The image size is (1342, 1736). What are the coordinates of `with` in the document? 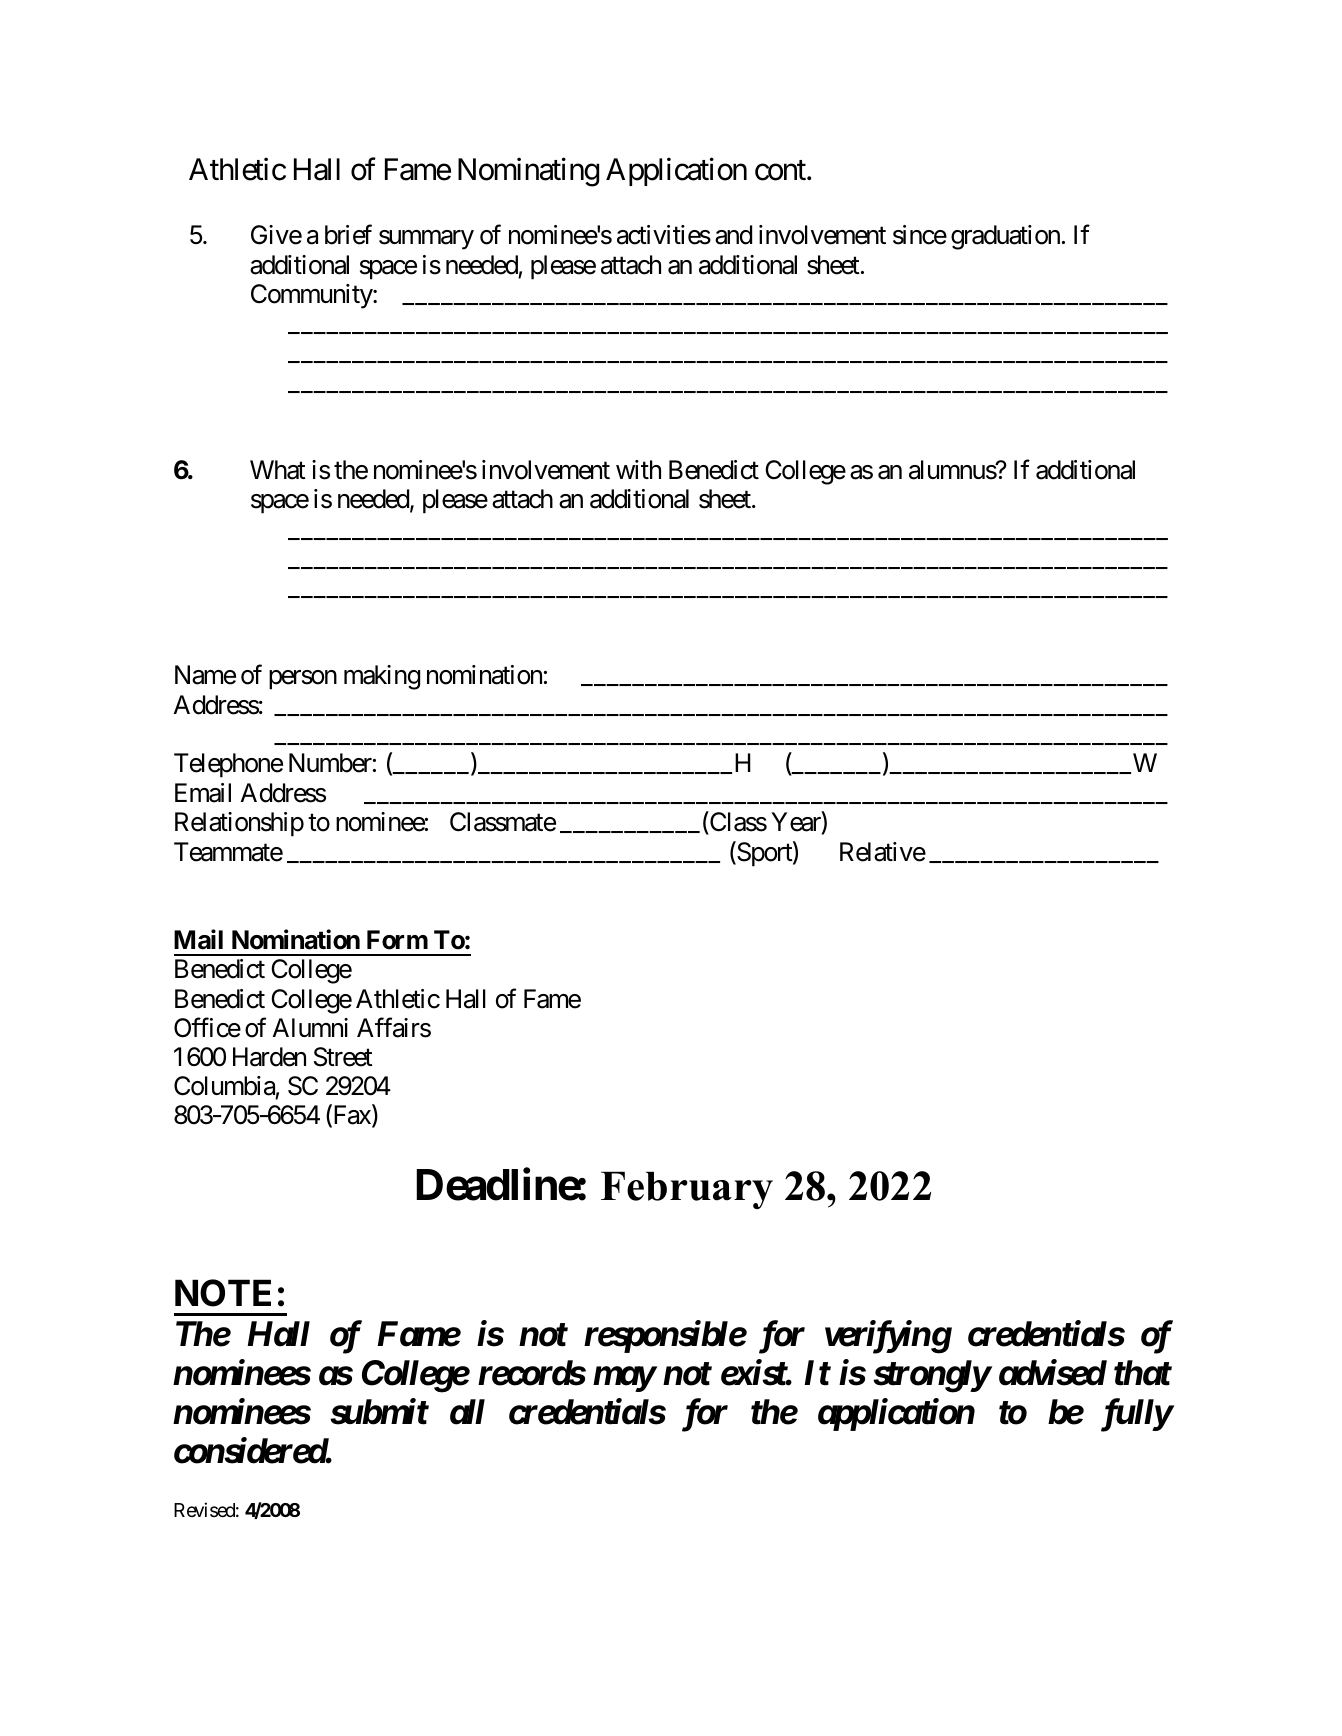 It's located at (638, 469).
